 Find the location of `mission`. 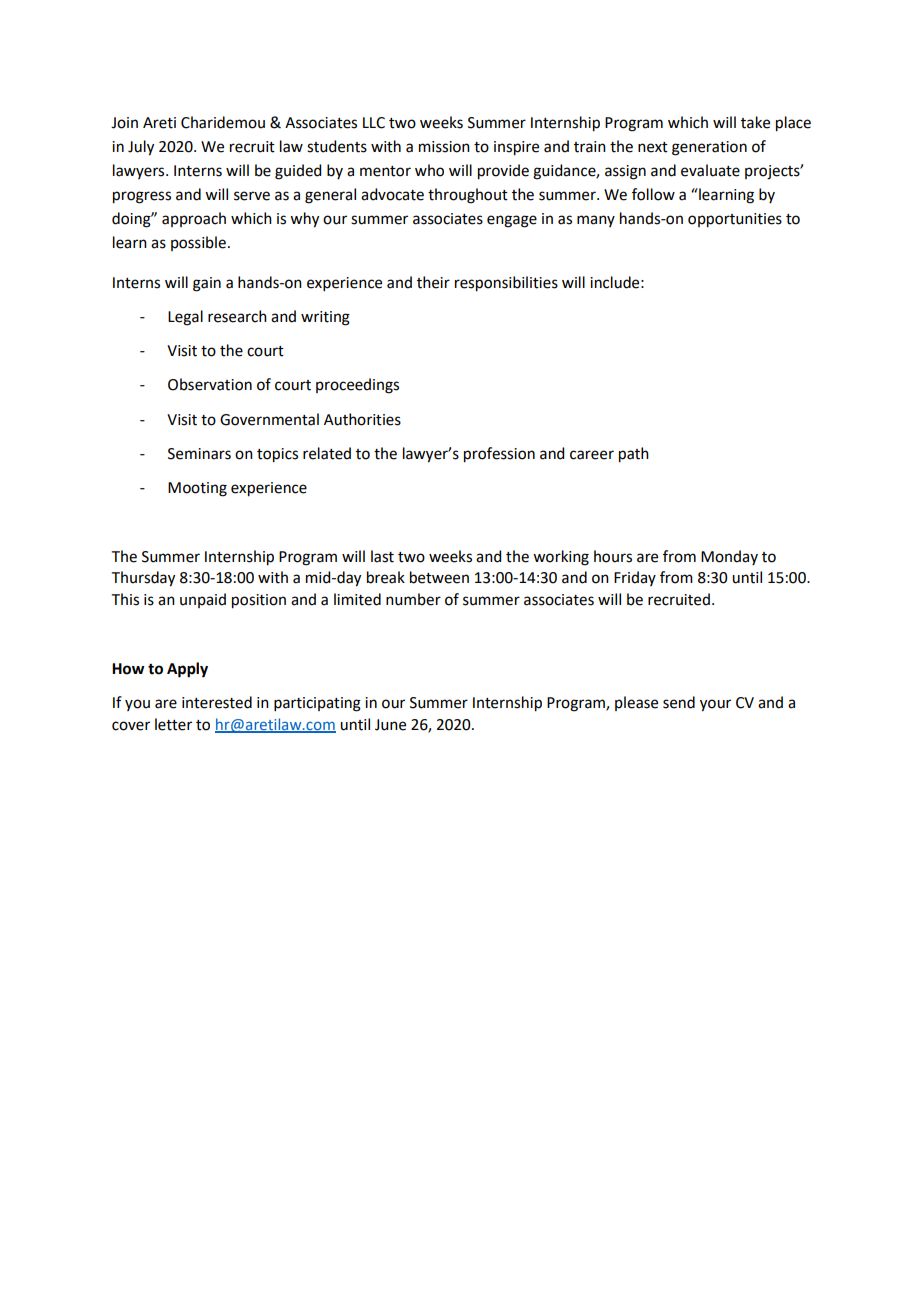

mission is located at coordinates (444, 147).
